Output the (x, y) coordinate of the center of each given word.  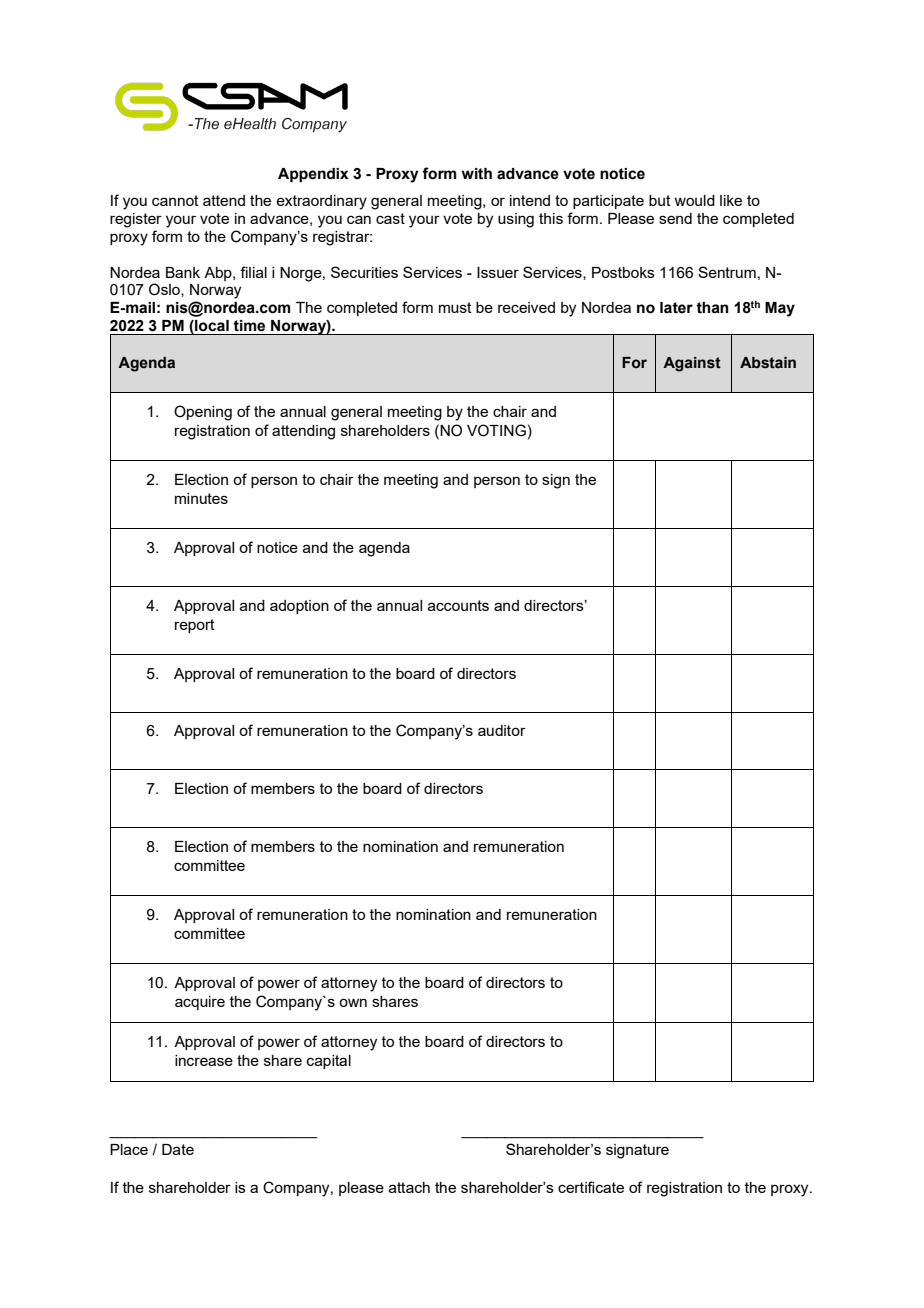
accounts (458, 605)
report (195, 626)
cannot (175, 200)
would (694, 200)
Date (178, 1149)
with (477, 174)
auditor (502, 730)
